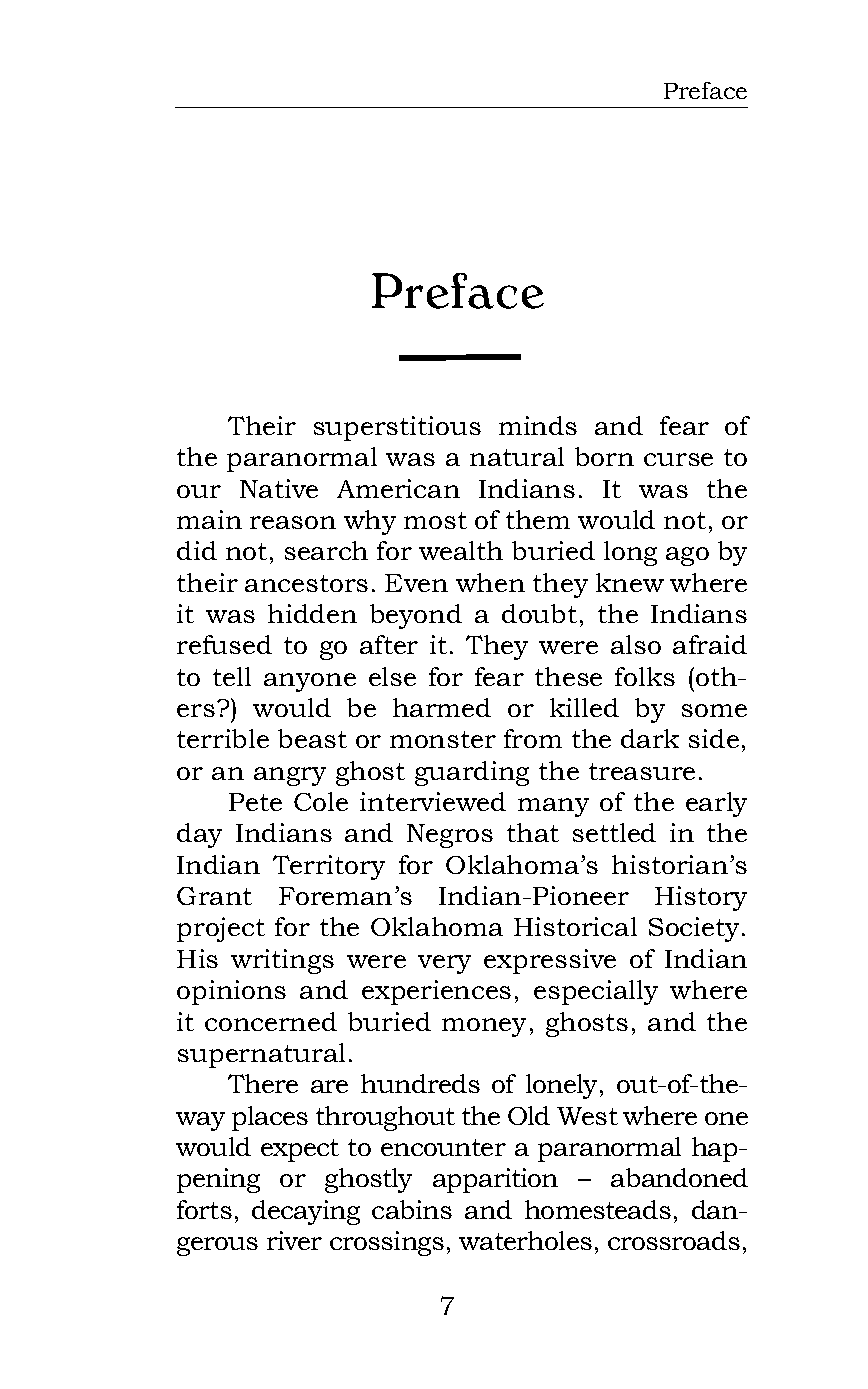  I want to click on beyond, so click(416, 616).
